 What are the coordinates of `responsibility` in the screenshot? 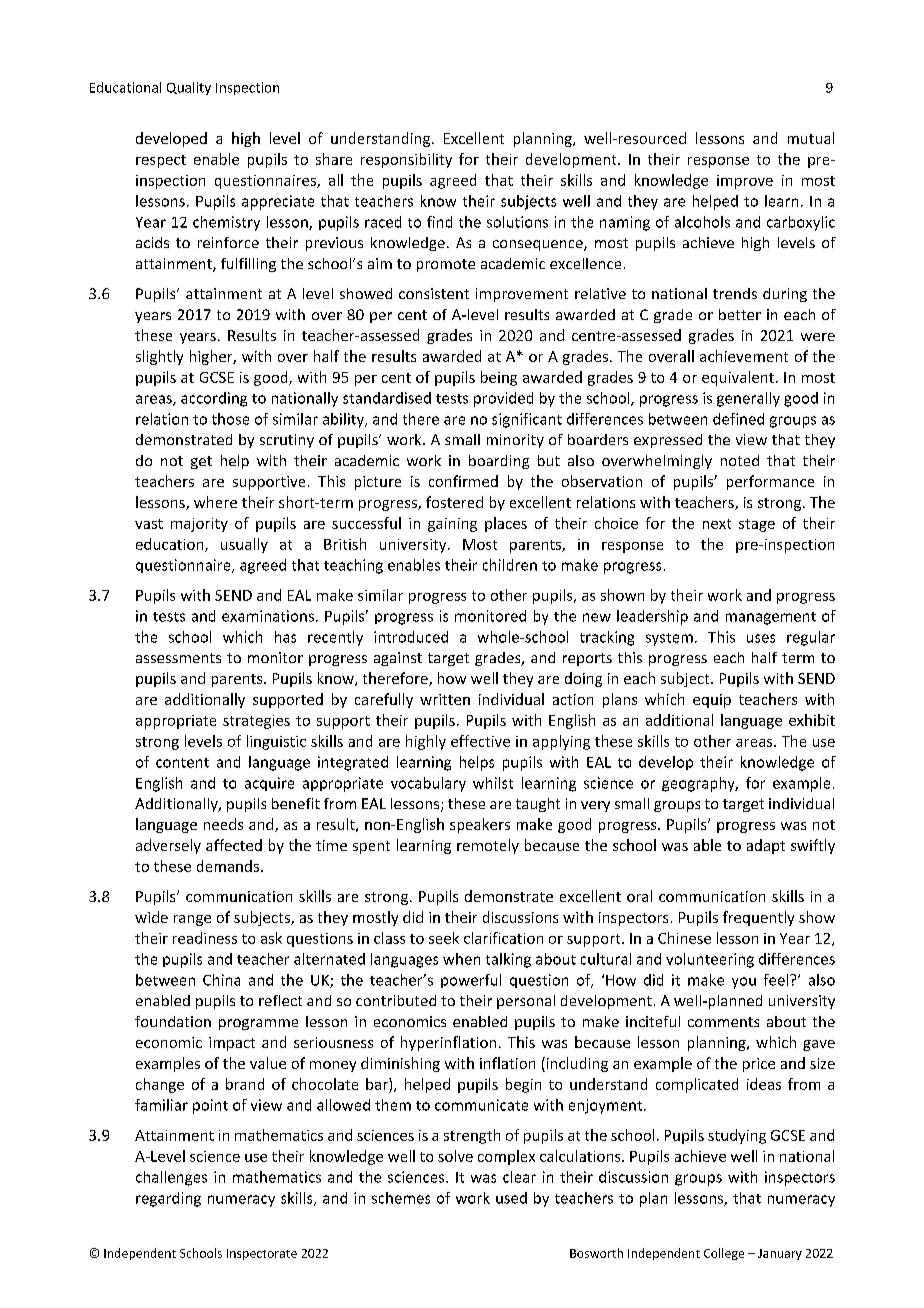 It's located at (406, 160).
